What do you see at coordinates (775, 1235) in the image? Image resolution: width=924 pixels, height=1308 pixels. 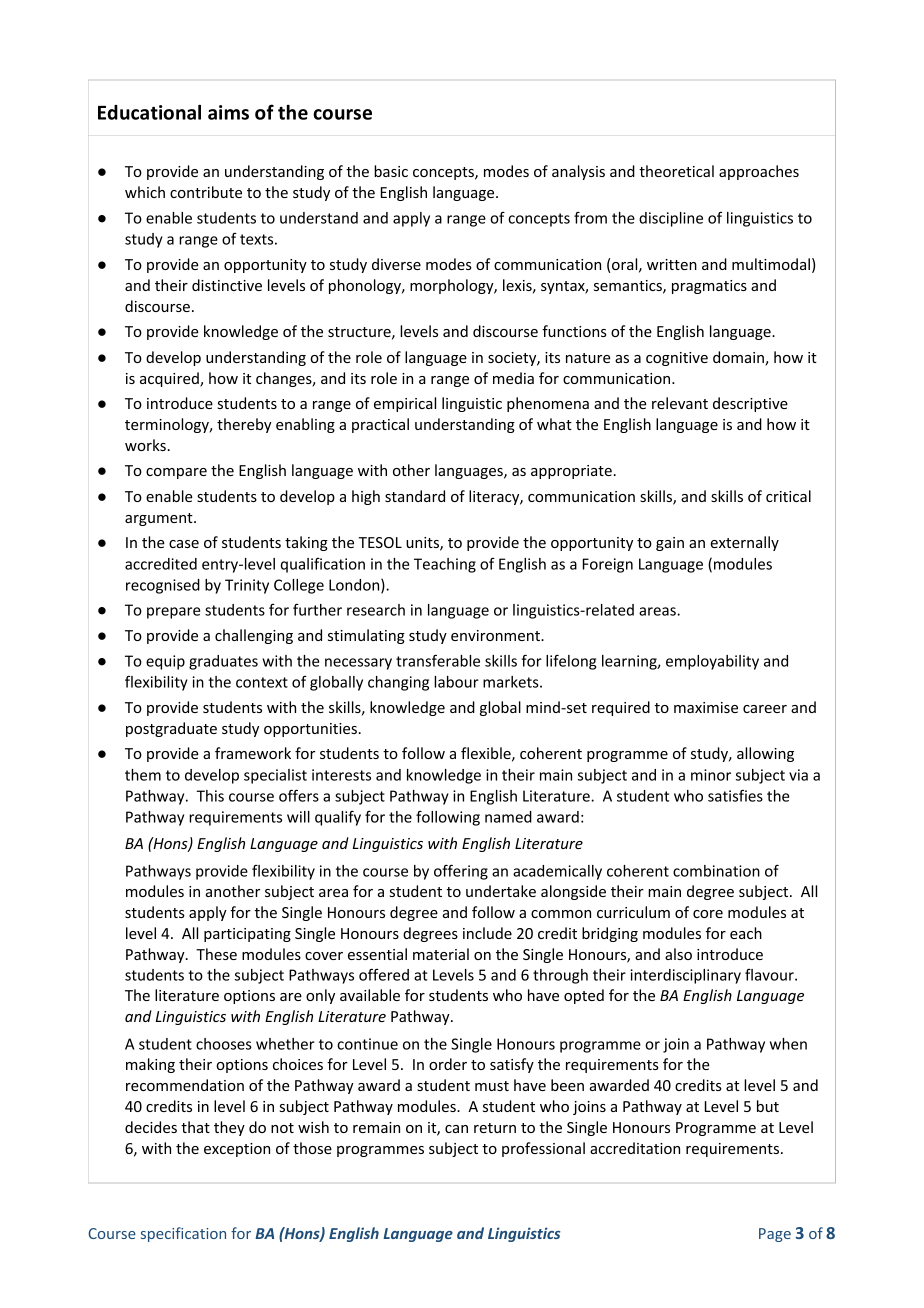 I see `Page` at bounding box center [775, 1235].
